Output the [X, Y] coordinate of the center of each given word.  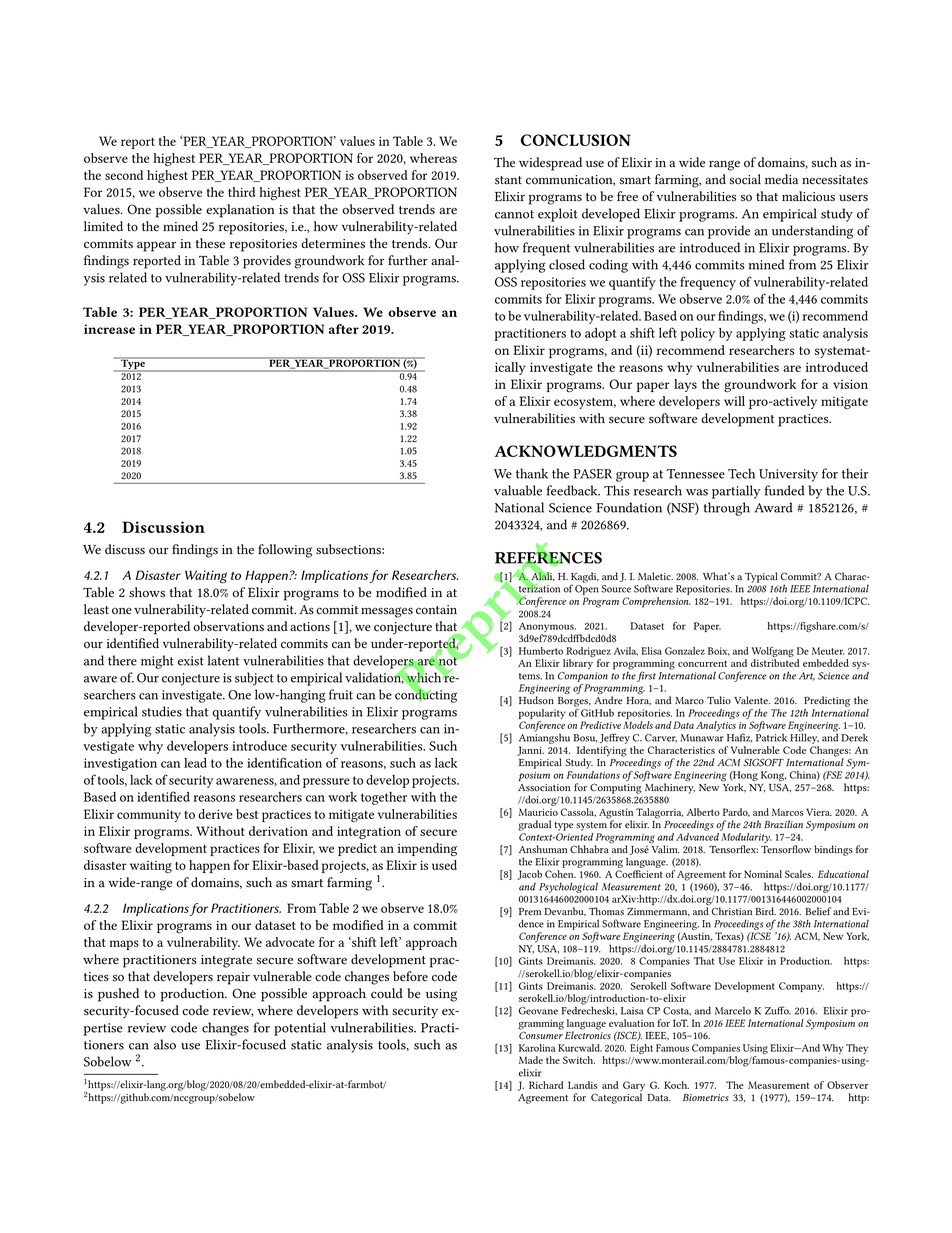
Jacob [530, 875]
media [781, 179]
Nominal [763, 874]
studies [162, 711]
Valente [752, 700]
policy [697, 334]
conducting [426, 695]
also [165, 1044]
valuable [518, 490]
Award [773, 507]
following [285, 551]
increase [109, 329]
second [124, 175]
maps [124, 945]
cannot [514, 214]
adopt [600, 334]
